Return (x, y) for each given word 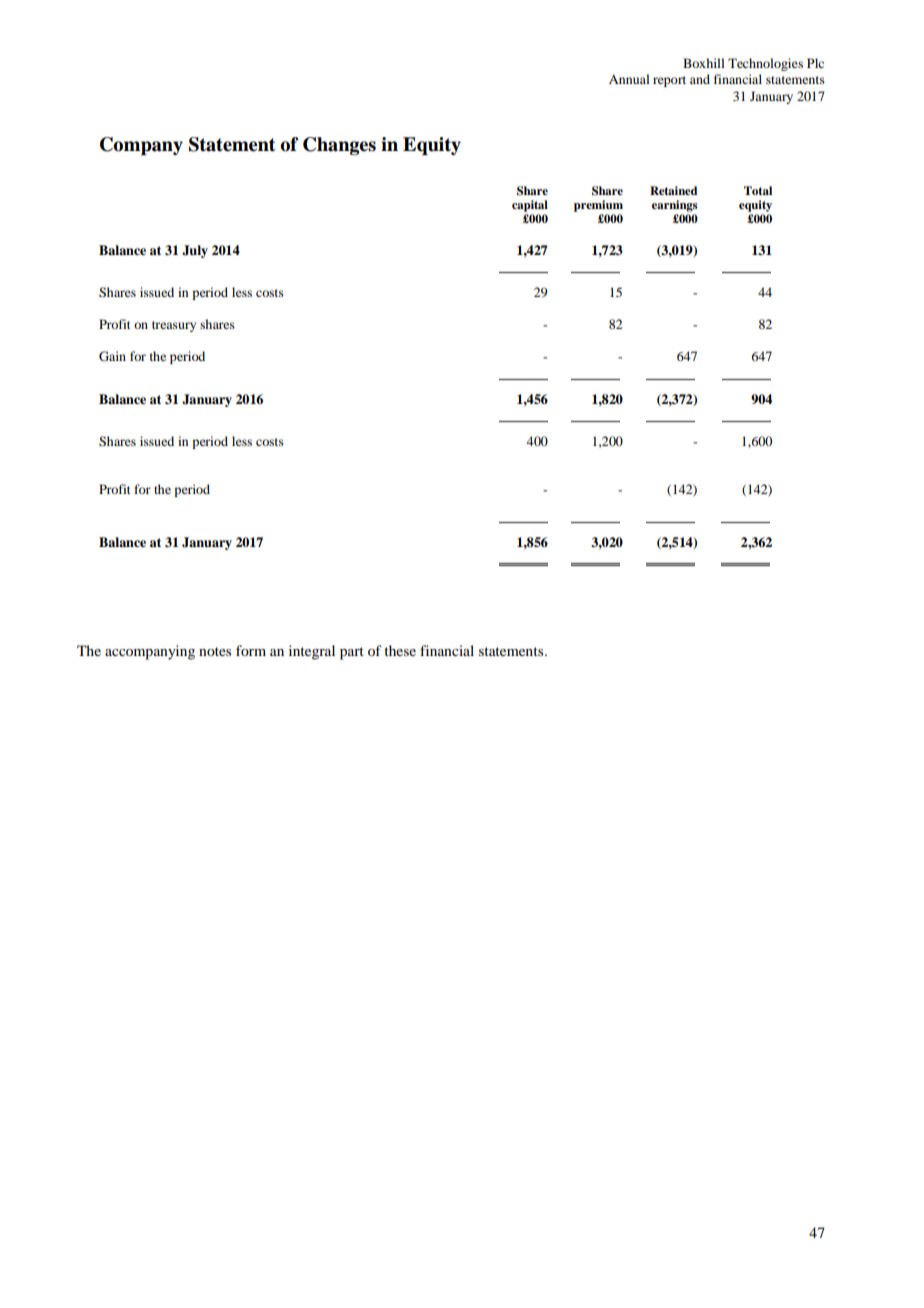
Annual (629, 79)
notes (215, 651)
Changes (339, 146)
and (700, 79)
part (352, 653)
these (400, 650)
